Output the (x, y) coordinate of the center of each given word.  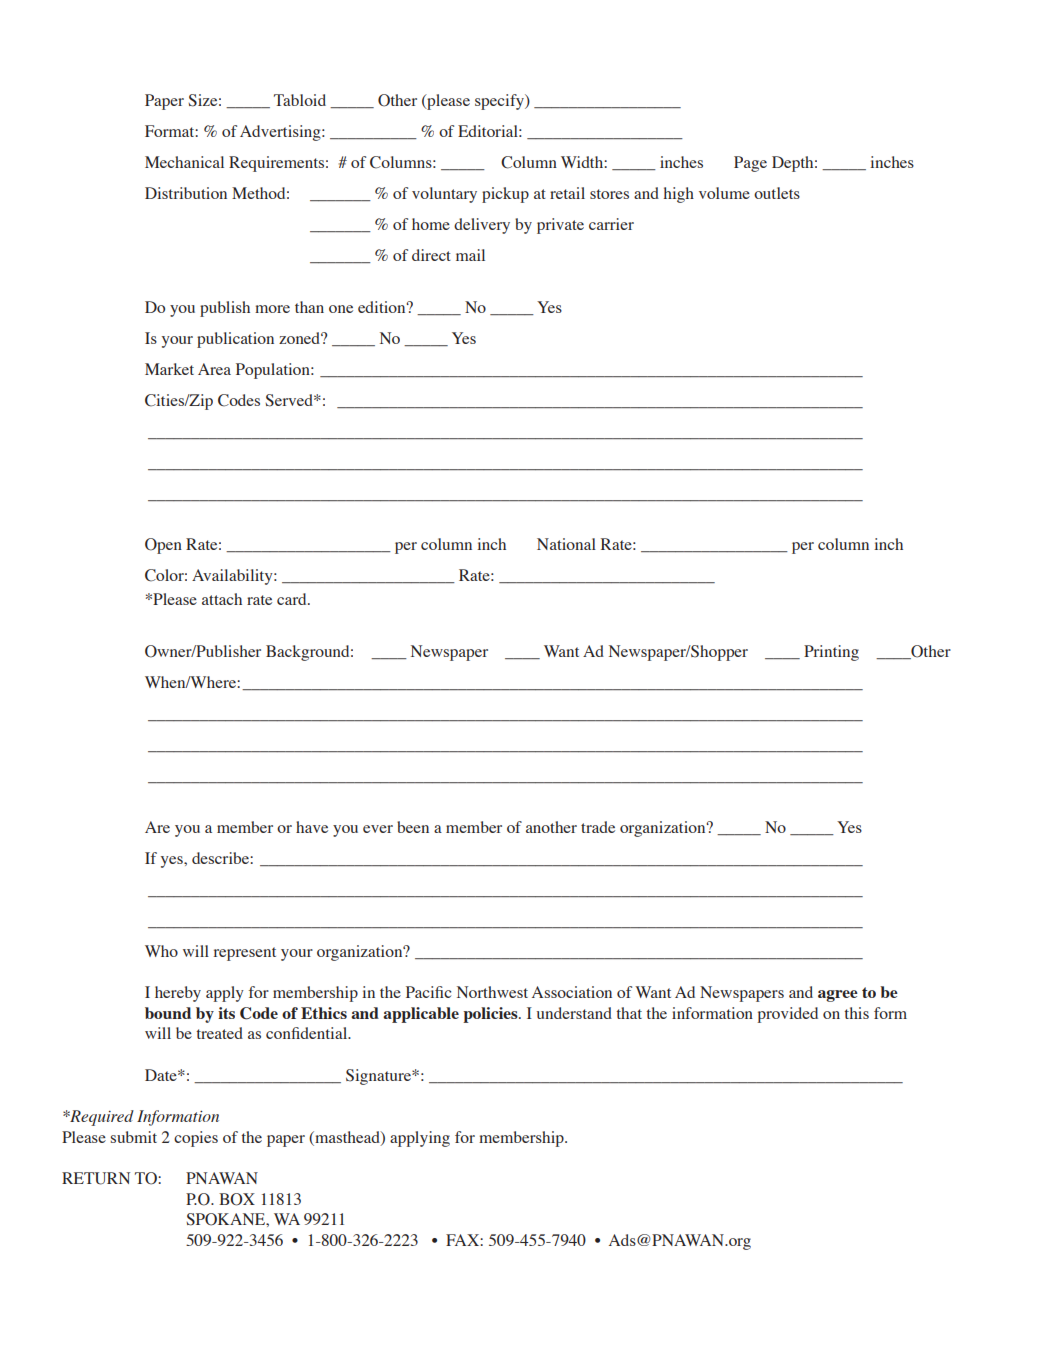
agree (838, 996)
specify (500, 102)
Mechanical (184, 162)
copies (196, 1139)
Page (750, 164)
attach (222, 599)
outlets (777, 193)
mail (470, 255)
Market (169, 369)
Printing (831, 653)
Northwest (492, 992)
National (566, 544)
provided (788, 1015)
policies (491, 1015)
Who (161, 951)
